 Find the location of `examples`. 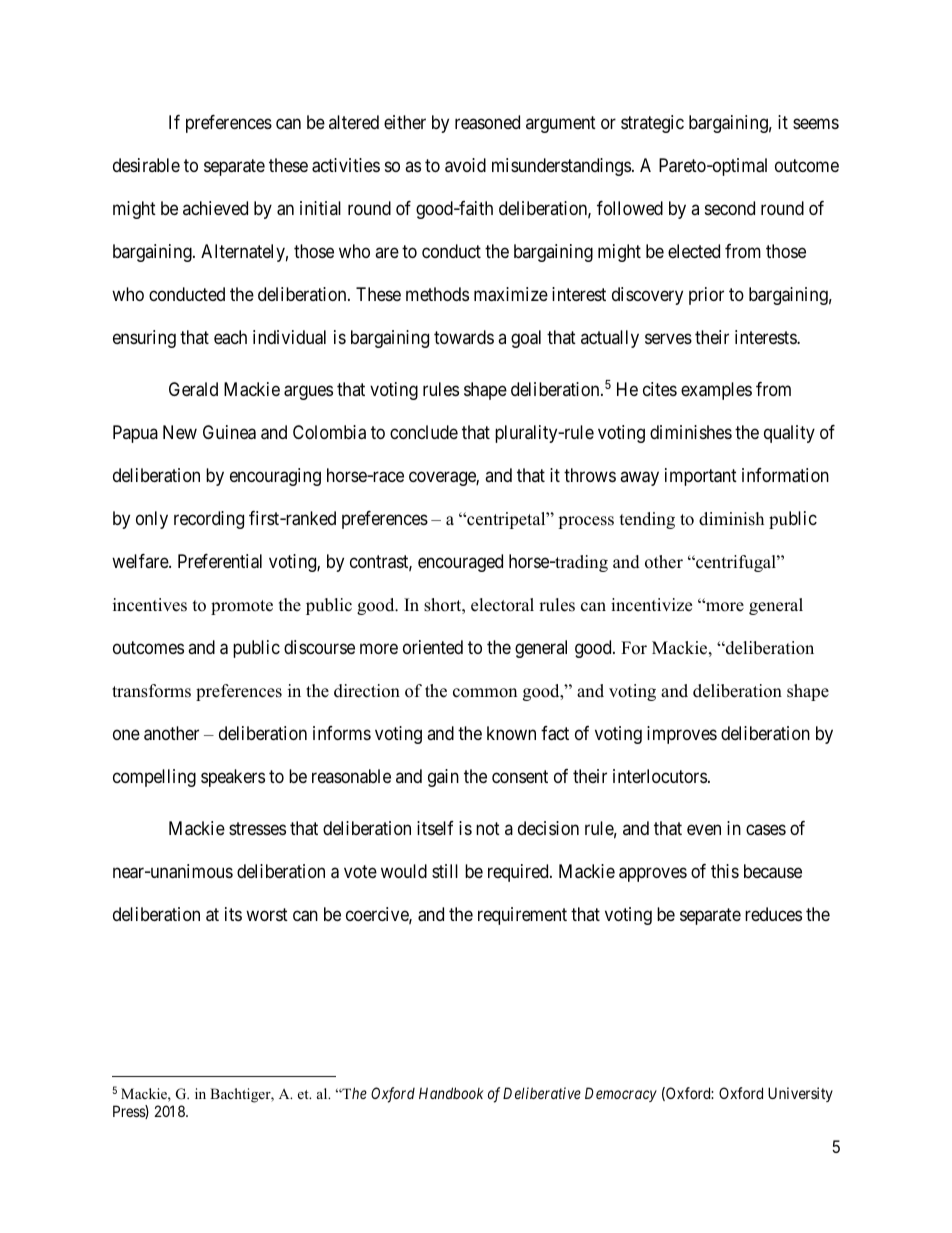

examples is located at coordinates (716, 391).
